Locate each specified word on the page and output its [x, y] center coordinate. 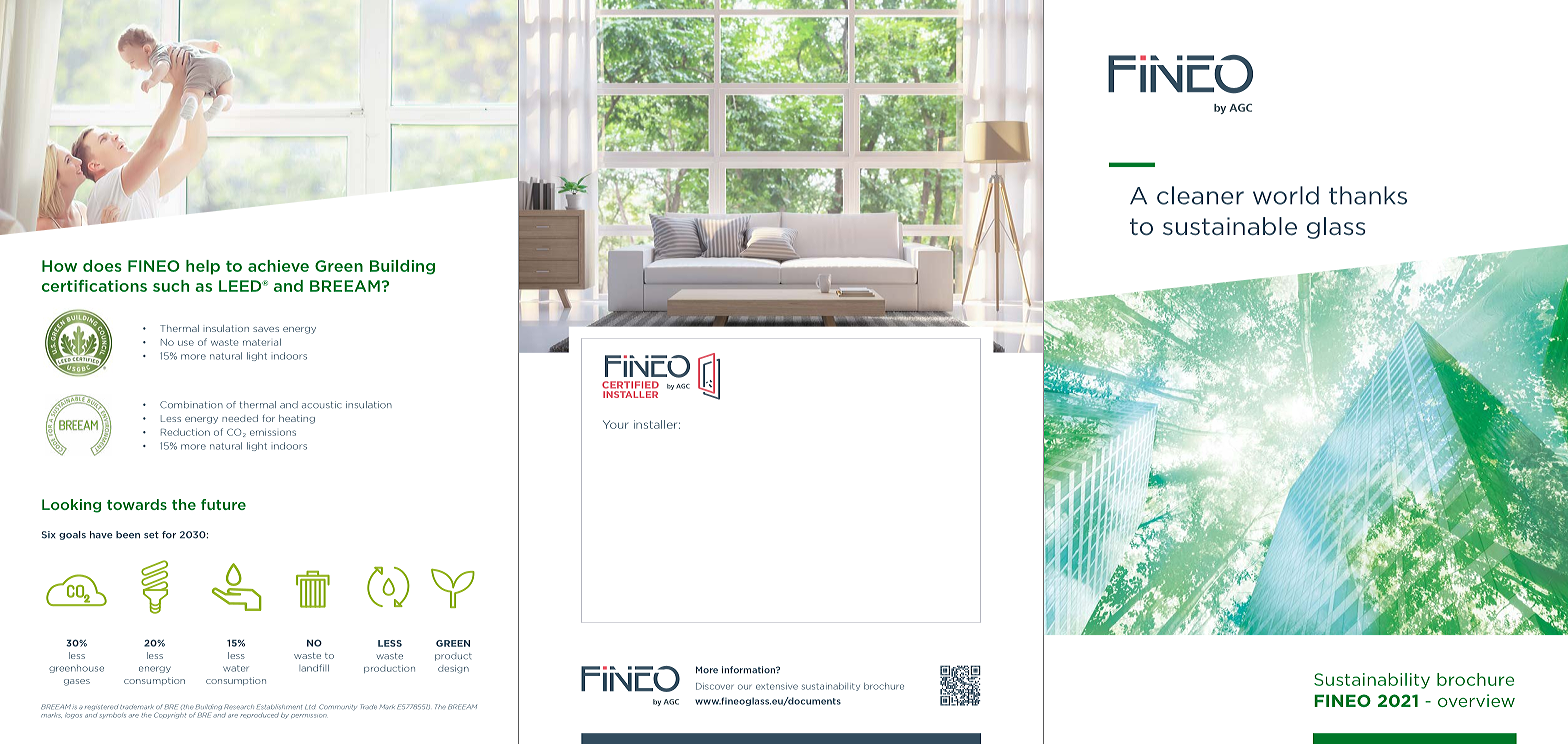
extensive [777, 686]
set [151, 535]
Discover [714, 686]
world [1286, 195]
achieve [278, 266]
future [223, 504]
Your [615, 424]
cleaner [1200, 195]
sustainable [1230, 226]
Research [239, 706]
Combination [191, 405]
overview [1476, 700]
